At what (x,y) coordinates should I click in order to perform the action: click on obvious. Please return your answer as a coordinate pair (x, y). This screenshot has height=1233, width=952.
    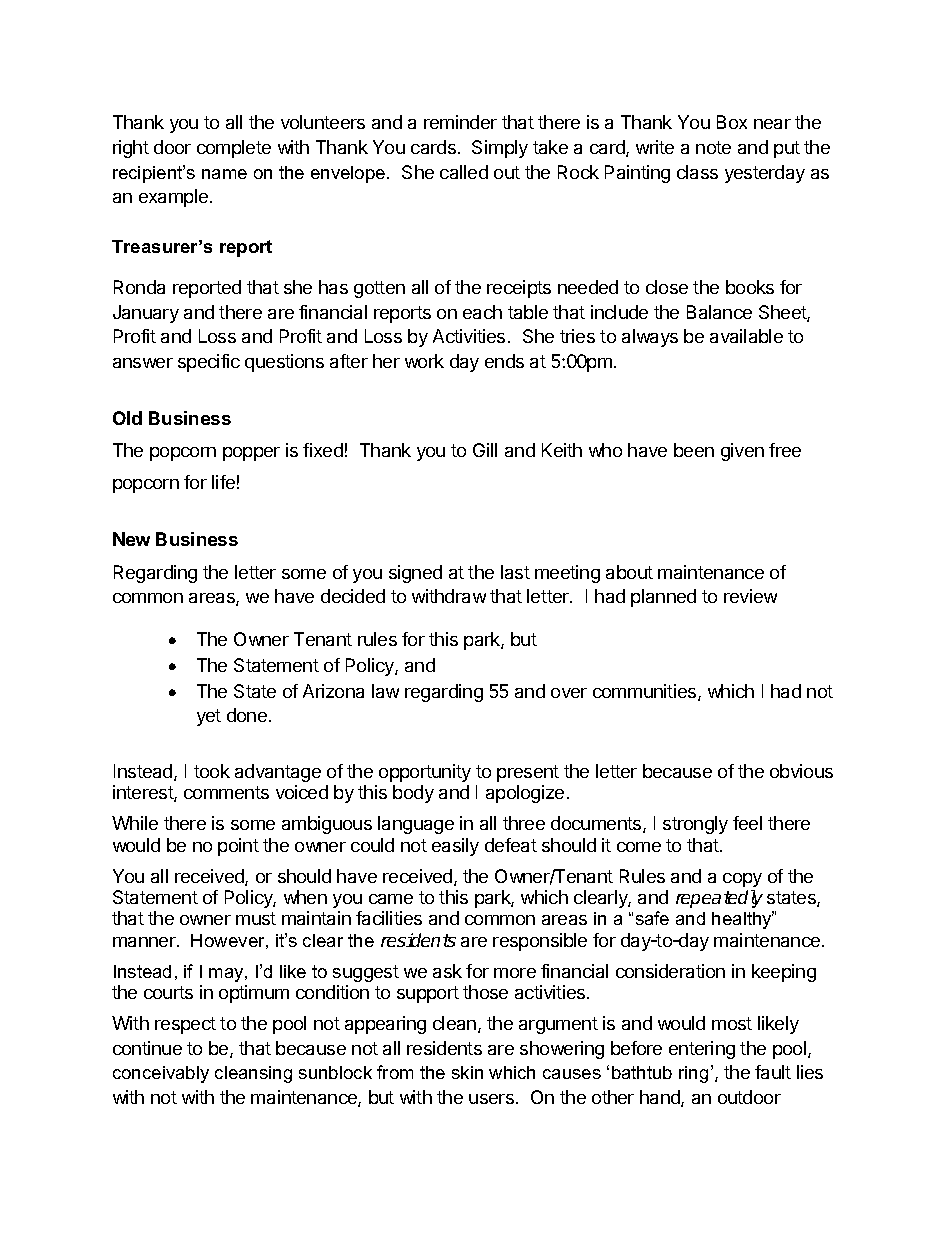
    Looking at the image, I should click on (801, 771).
